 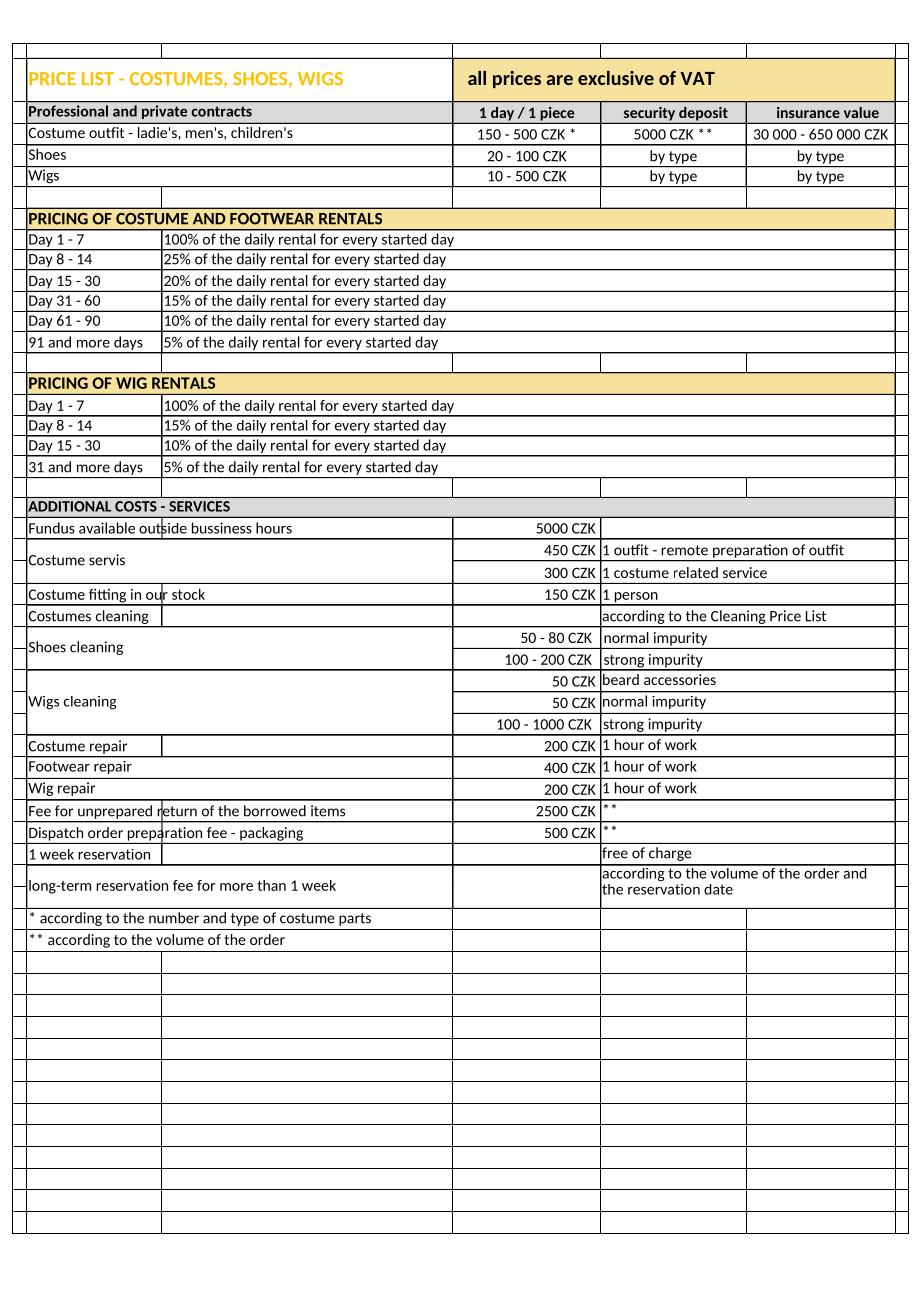 What do you see at coordinates (221, 111) in the screenshot?
I see `contracts` at bounding box center [221, 111].
